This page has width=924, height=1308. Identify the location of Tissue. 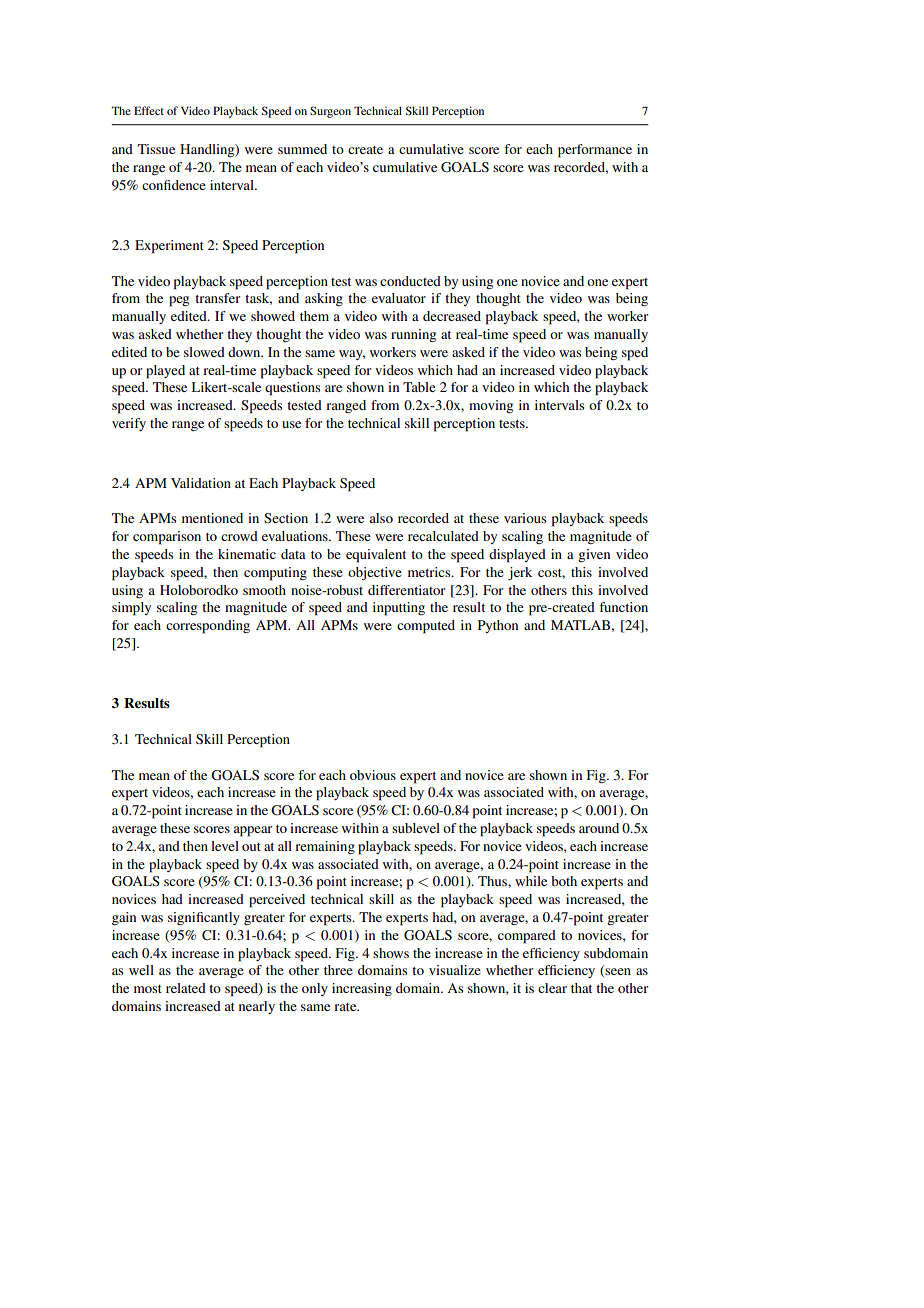
(156, 149).
